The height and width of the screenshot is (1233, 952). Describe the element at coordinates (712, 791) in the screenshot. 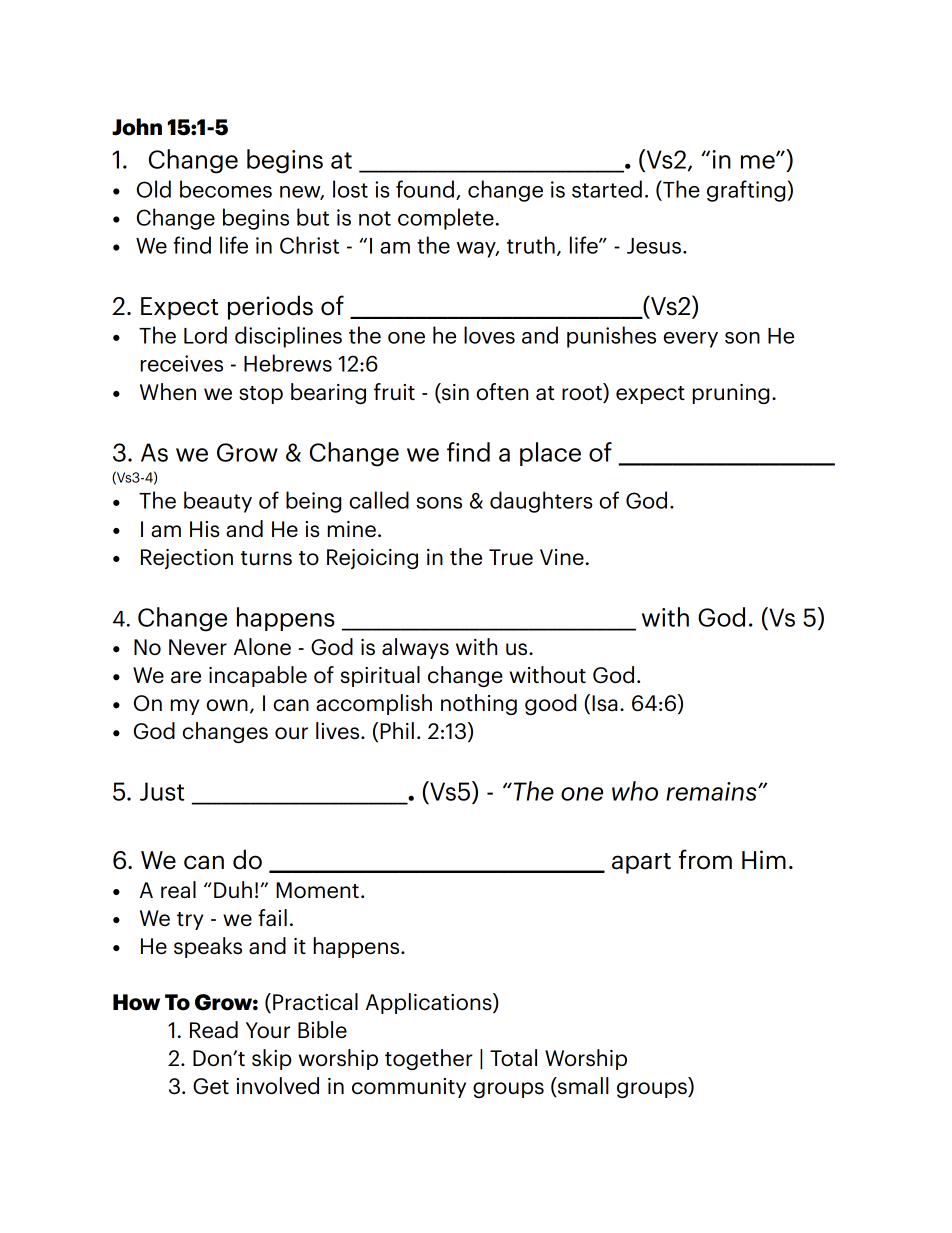

I see `remains` at that location.
